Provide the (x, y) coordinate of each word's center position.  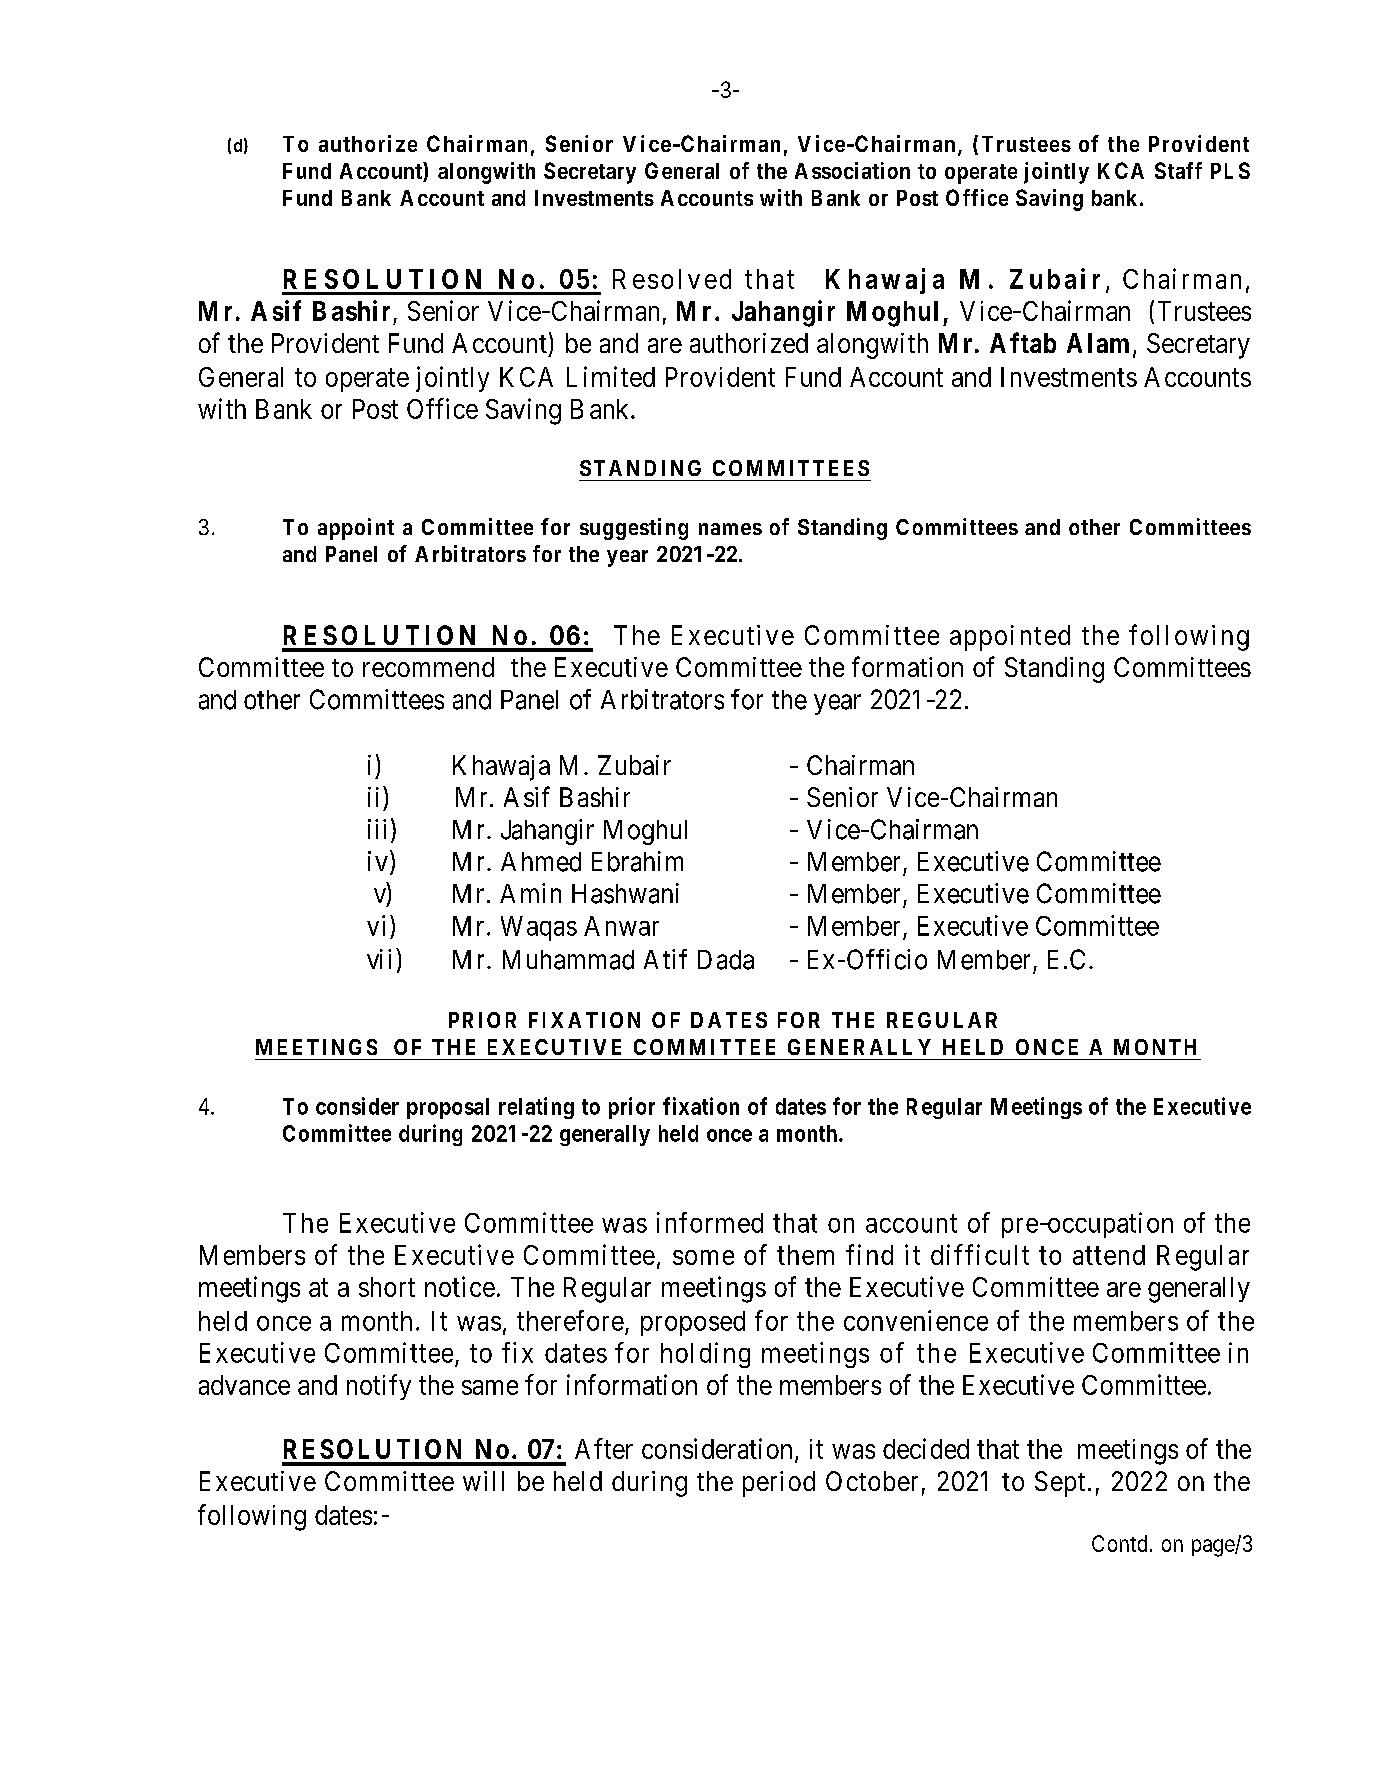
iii (377, 829)
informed (710, 1222)
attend (1109, 1255)
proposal (448, 1108)
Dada (726, 960)
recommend (428, 667)
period (779, 1484)
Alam (1100, 344)
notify (379, 1387)
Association (852, 170)
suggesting (634, 529)
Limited (611, 376)
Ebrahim (637, 861)
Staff (1178, 170)
